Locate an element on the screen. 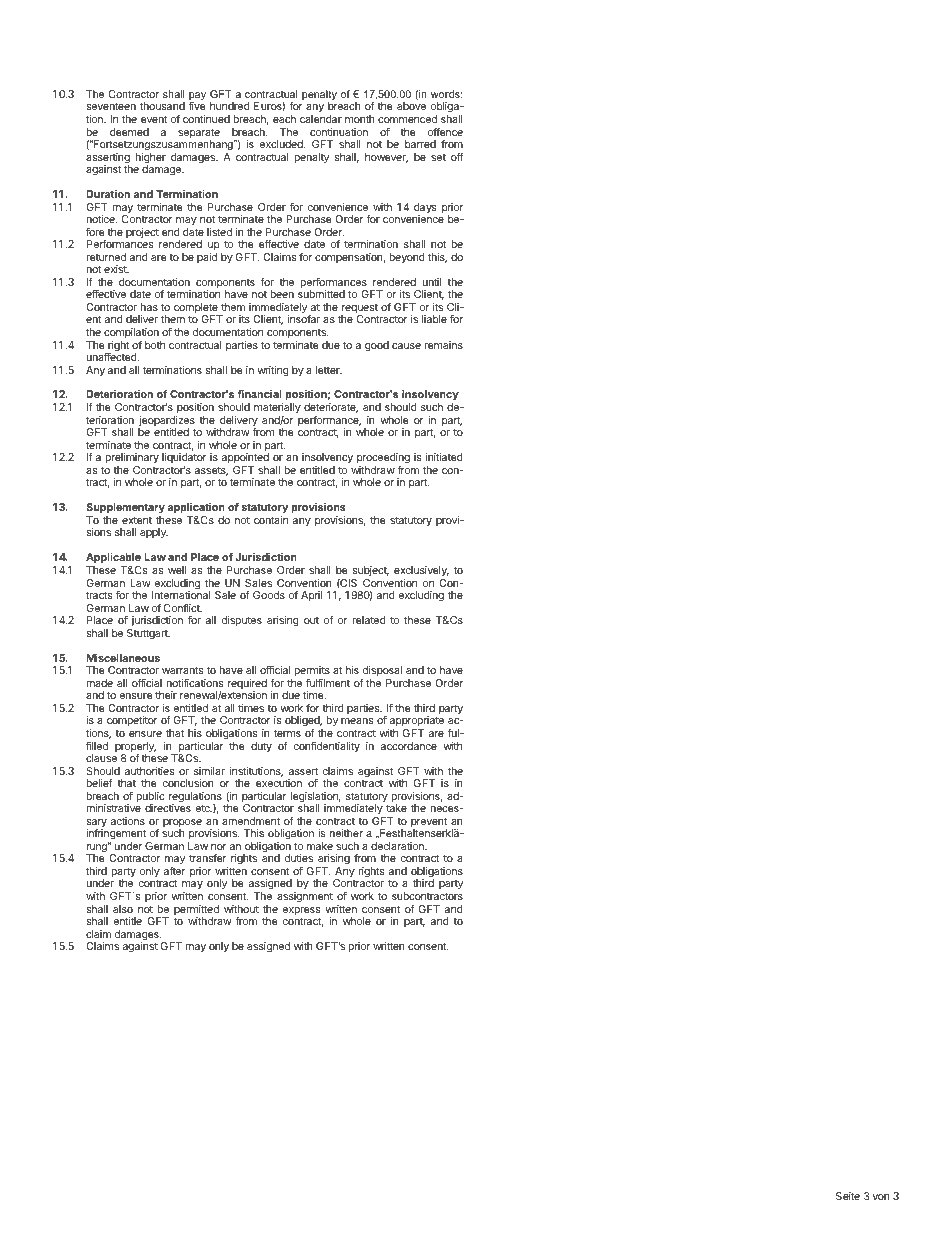 The height and width of the screenshot is (1233, 952). complete is located at coordinates (197, 309).
